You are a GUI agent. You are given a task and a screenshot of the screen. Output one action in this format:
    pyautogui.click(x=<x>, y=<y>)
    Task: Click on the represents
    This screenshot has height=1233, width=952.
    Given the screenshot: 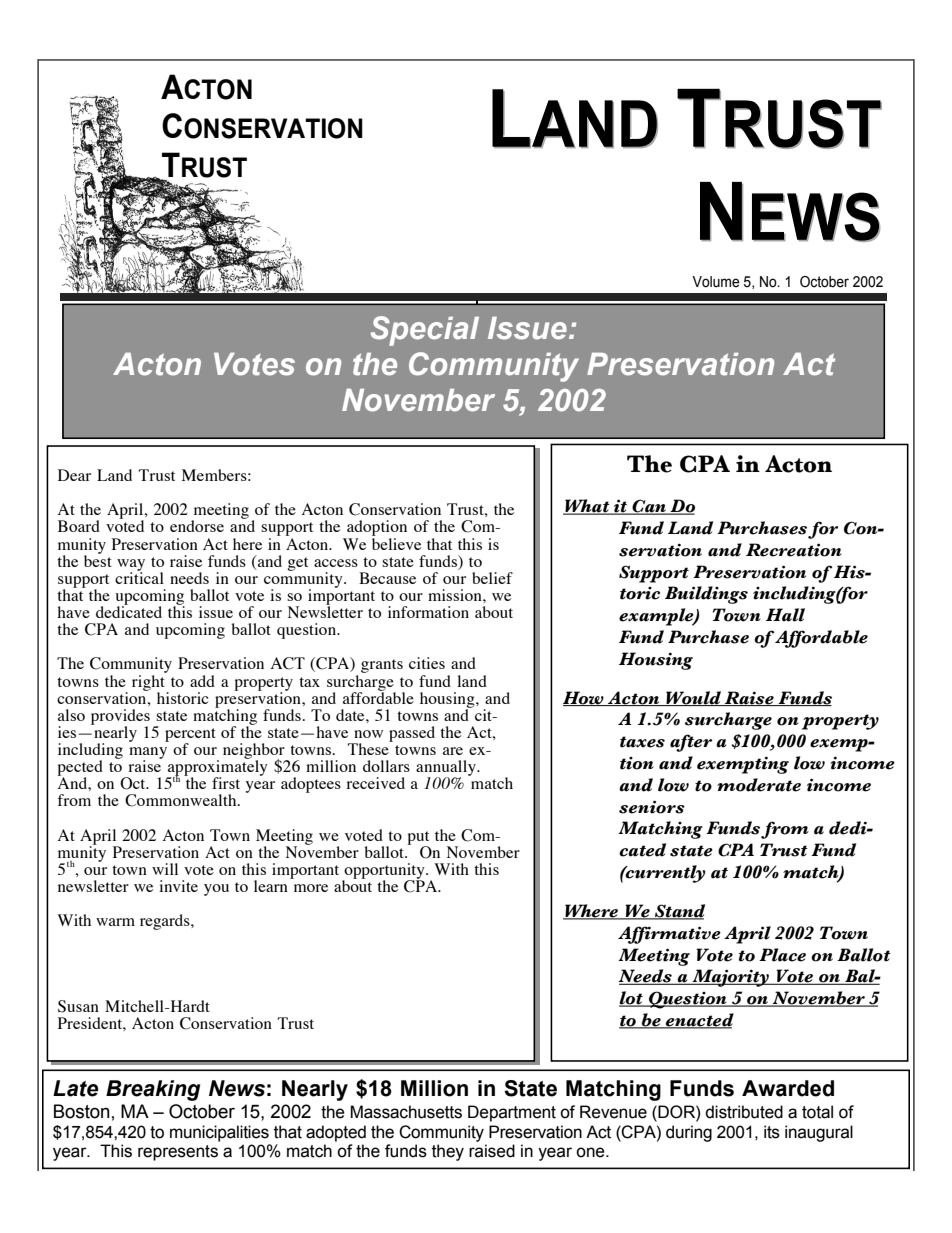 What is the action you would take?
    pyautogui.click(x=178, y=1153)
